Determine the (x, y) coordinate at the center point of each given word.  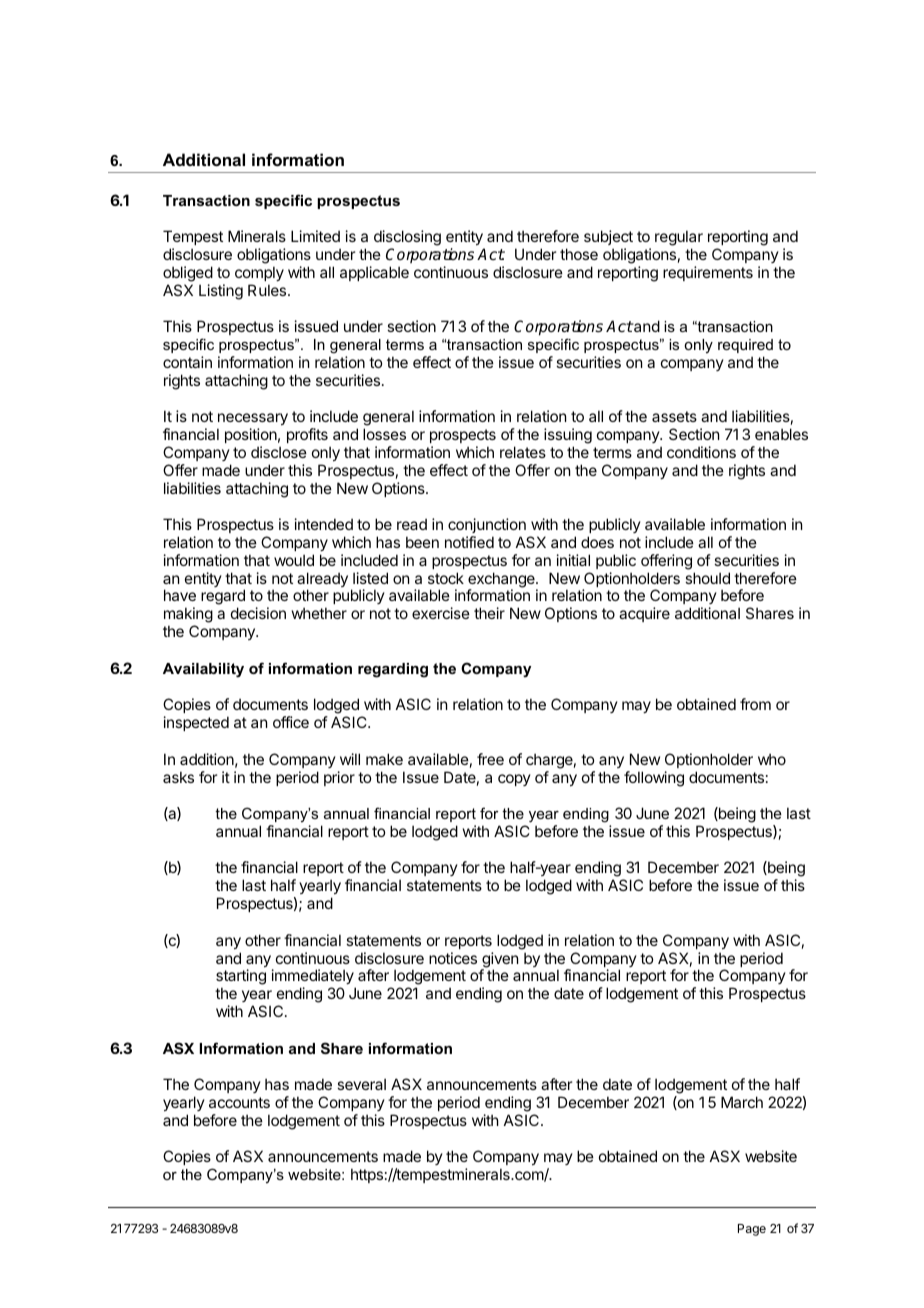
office (291, 722)
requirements (708, 273)
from (755, 704)
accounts (239, 1102)
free (490, 759)
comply (259, 273)
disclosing (407, 238)
